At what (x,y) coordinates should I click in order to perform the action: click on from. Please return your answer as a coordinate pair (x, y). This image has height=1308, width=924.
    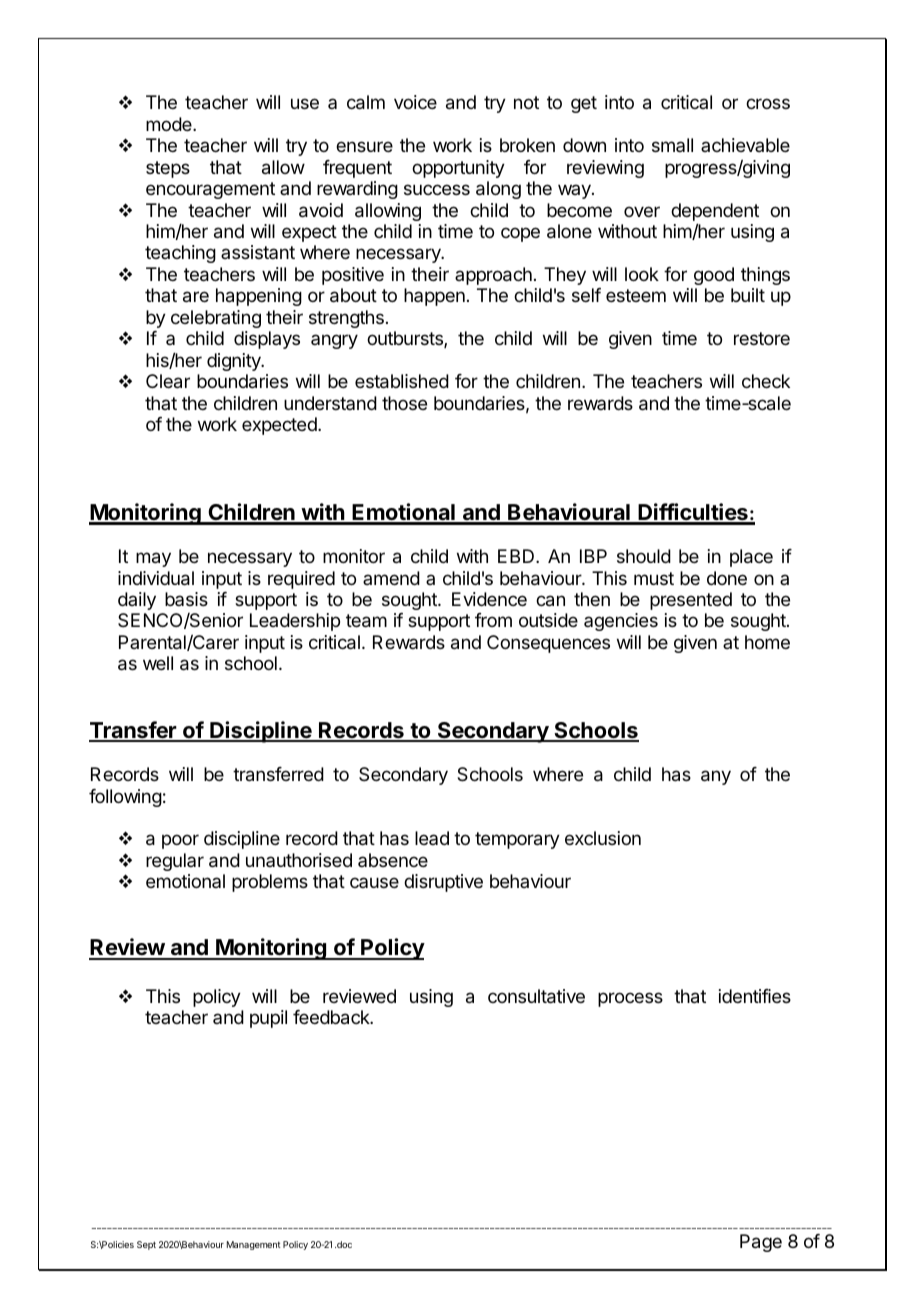
    Looking at the image, I should click on (493, 620).
